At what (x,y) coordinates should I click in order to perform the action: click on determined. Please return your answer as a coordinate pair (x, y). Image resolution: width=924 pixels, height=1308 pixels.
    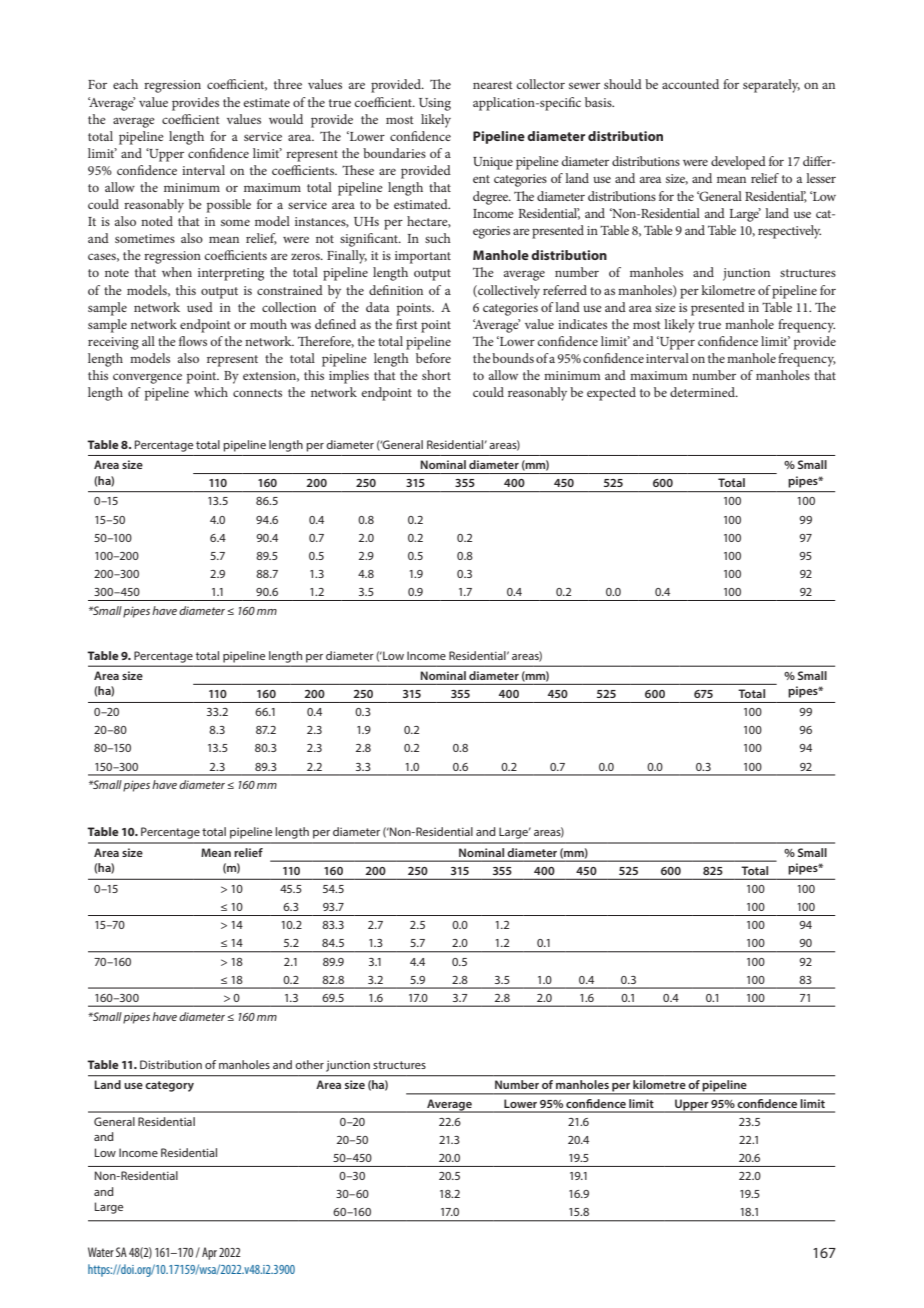
    Looking at the image, I should click on (703, 392).
